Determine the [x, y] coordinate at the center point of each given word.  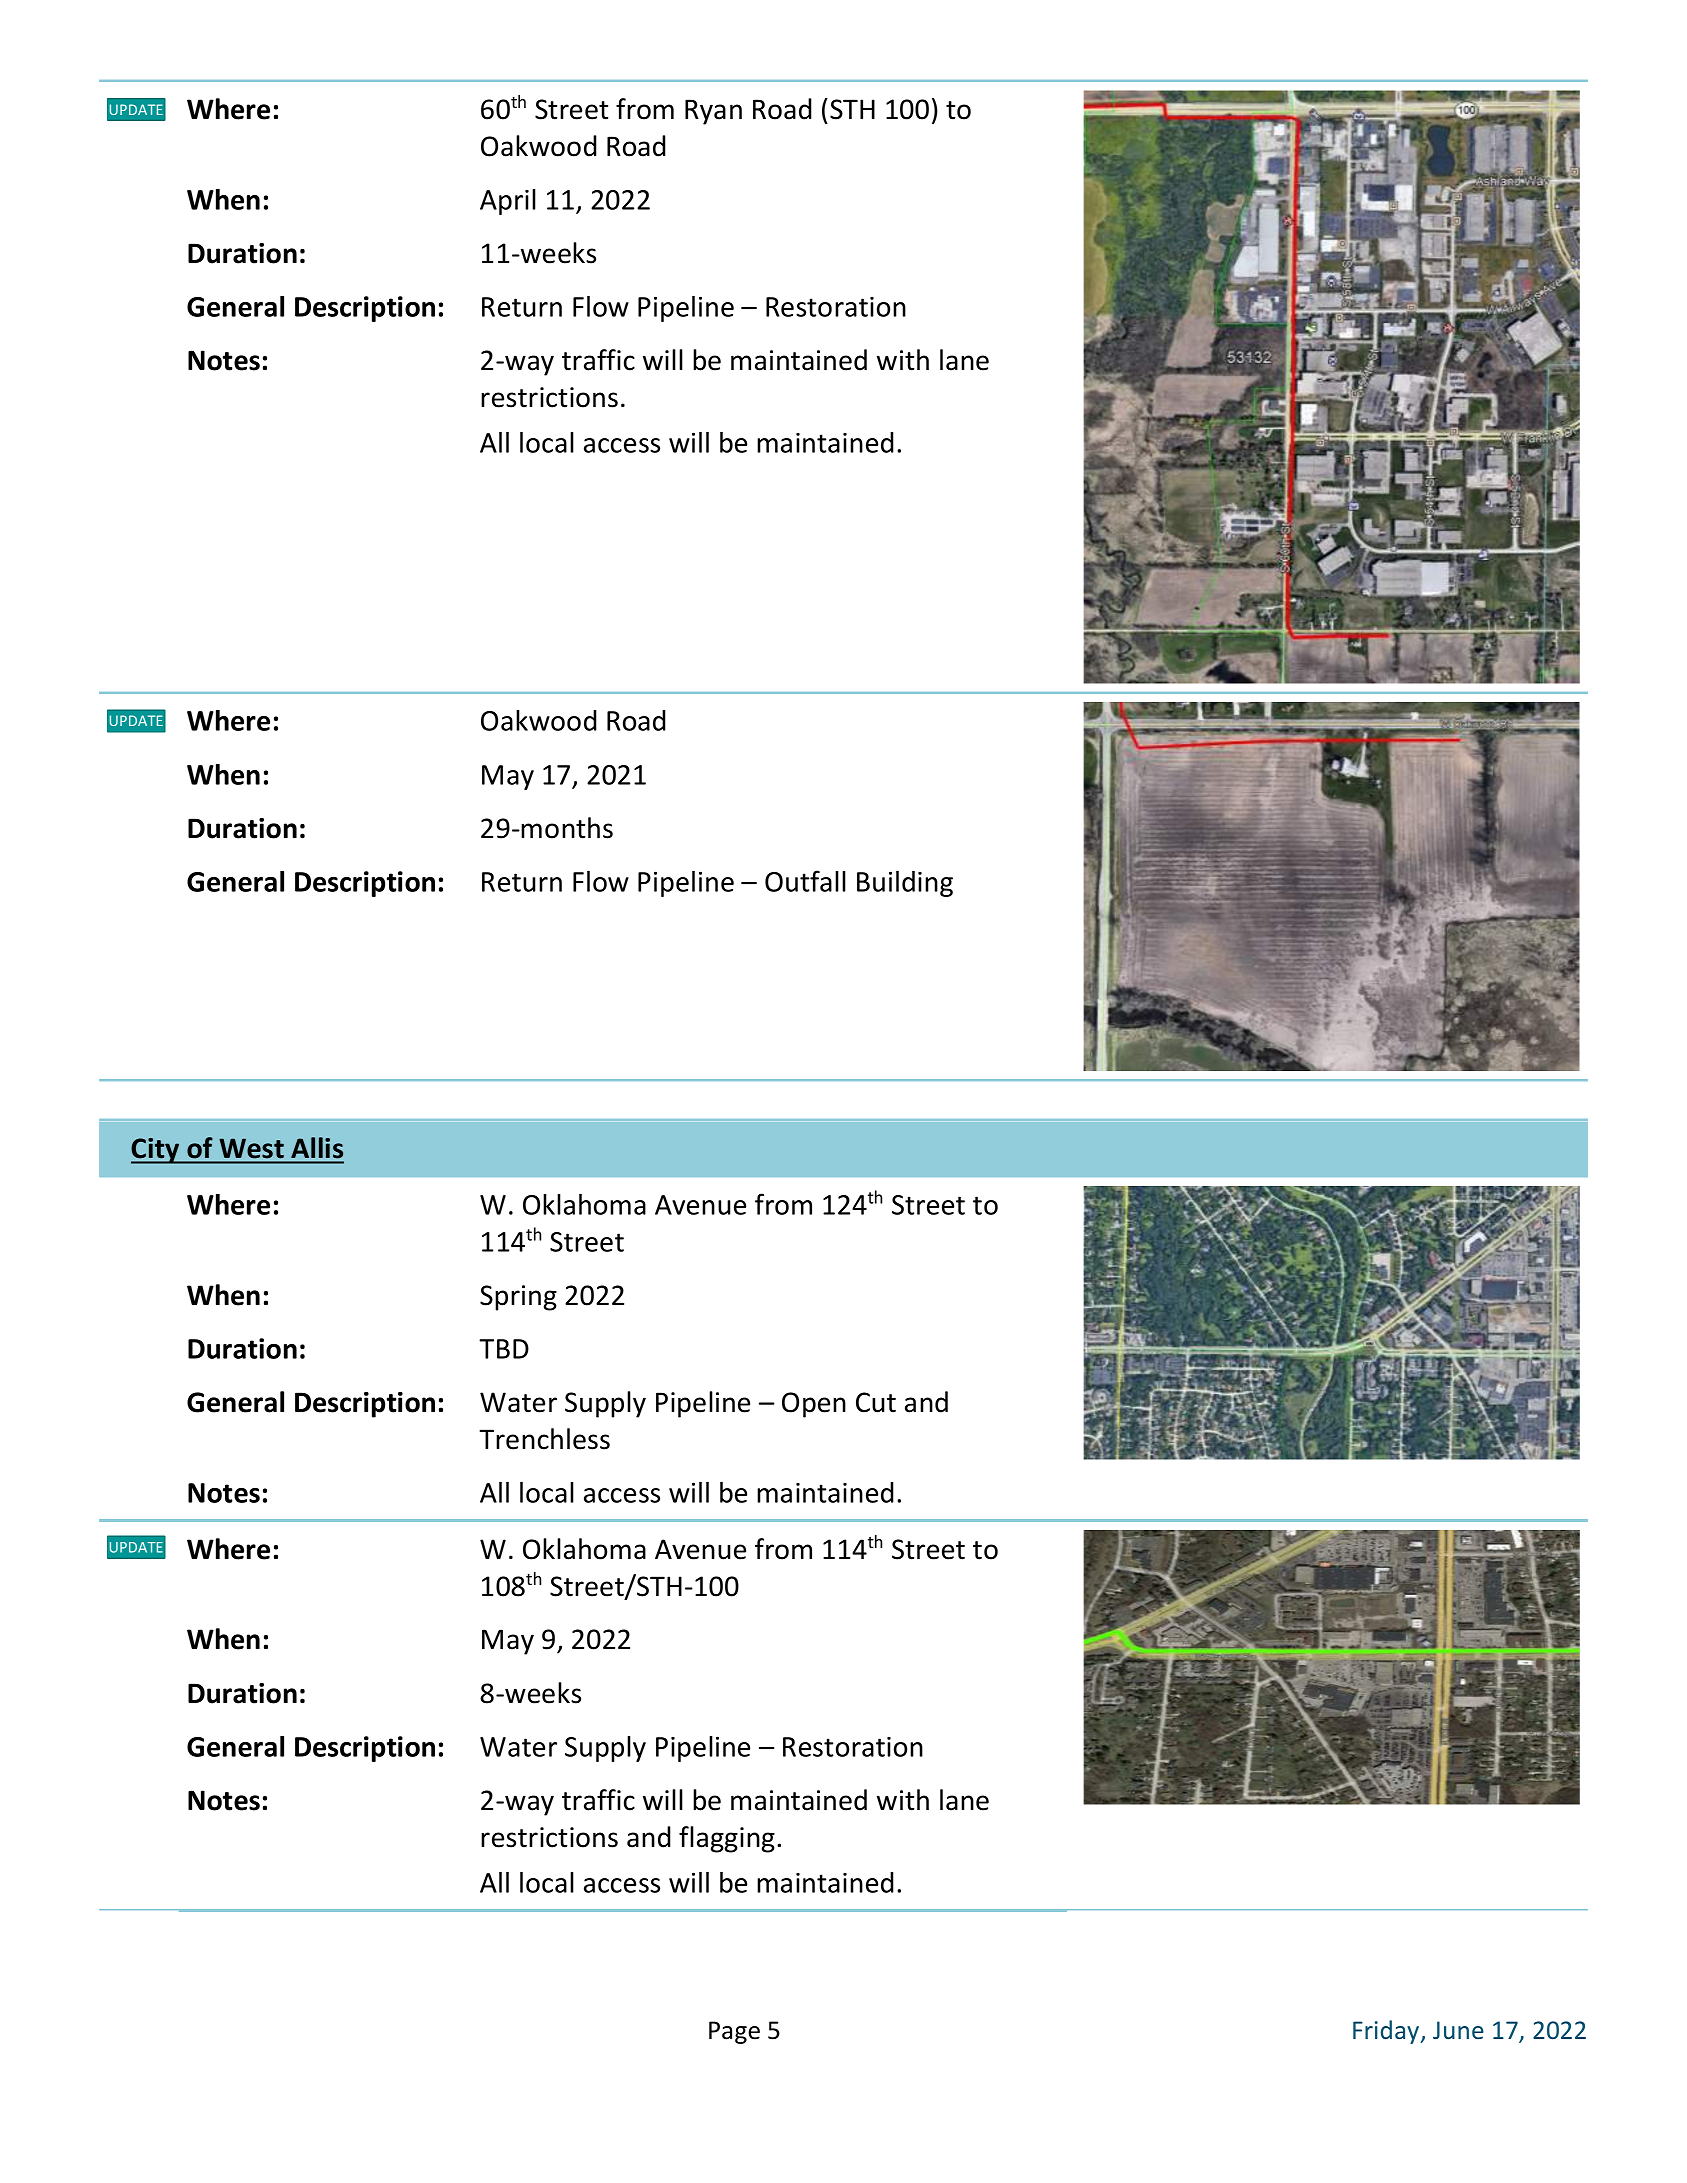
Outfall [805, 881]
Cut [876, 1402]
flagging [727, 1839]
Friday [1387, 2032]
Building [905, 884]
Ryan [713, 112]
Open [814, 1405]
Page [734, 2032]
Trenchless [544, 1439]
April [508, 202]
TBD [504, 1349]
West [252, 1148]
